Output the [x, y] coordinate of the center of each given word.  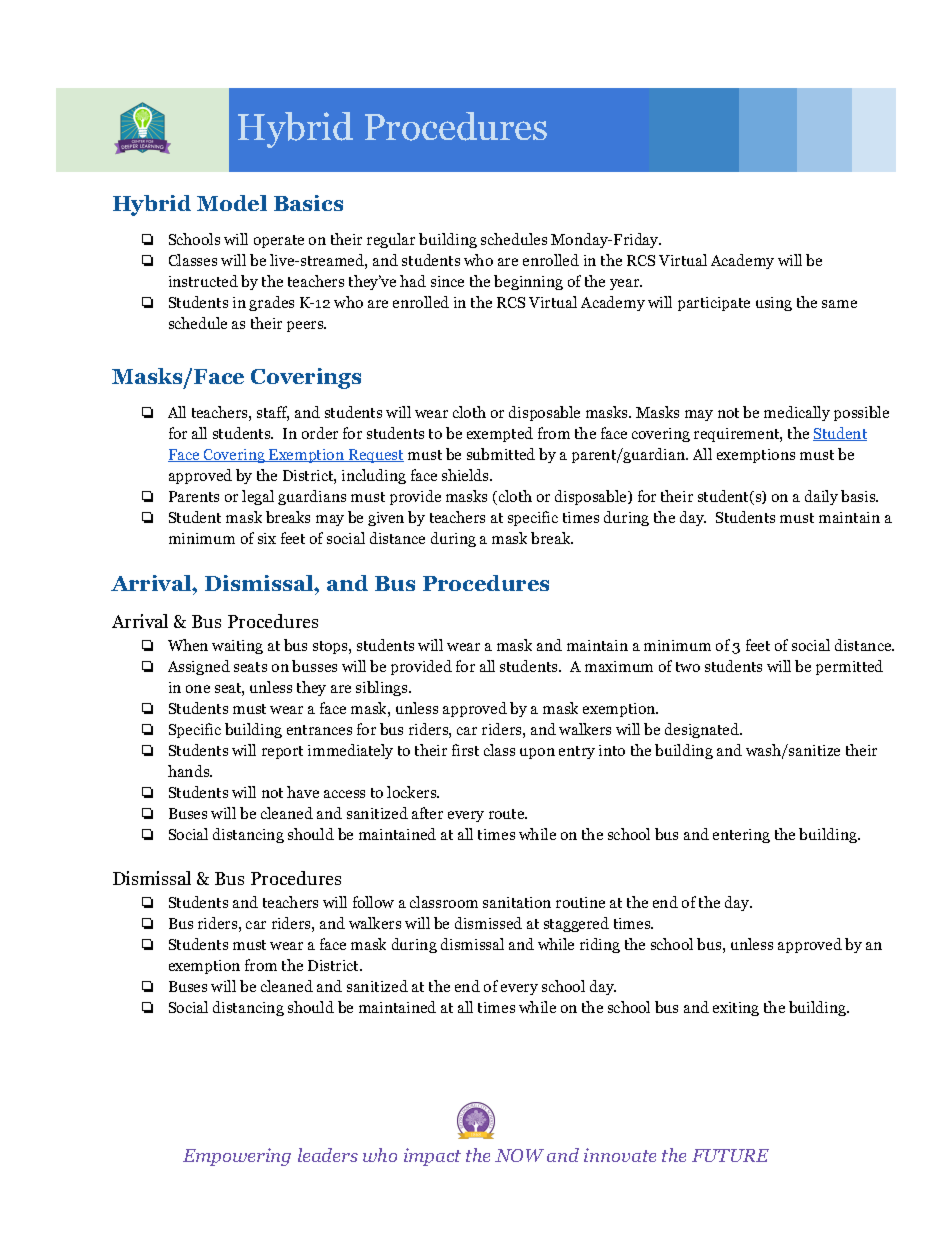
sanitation [517, 902]
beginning [528, 282]
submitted [501, 454]
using [774, 304]
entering [741, 836]
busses [314, 666]
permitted [849, 667]
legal [258, 497]
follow [373, 902]
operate [279, 241]
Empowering [237, 1157]
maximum [619, 666]
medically [797, 413]
